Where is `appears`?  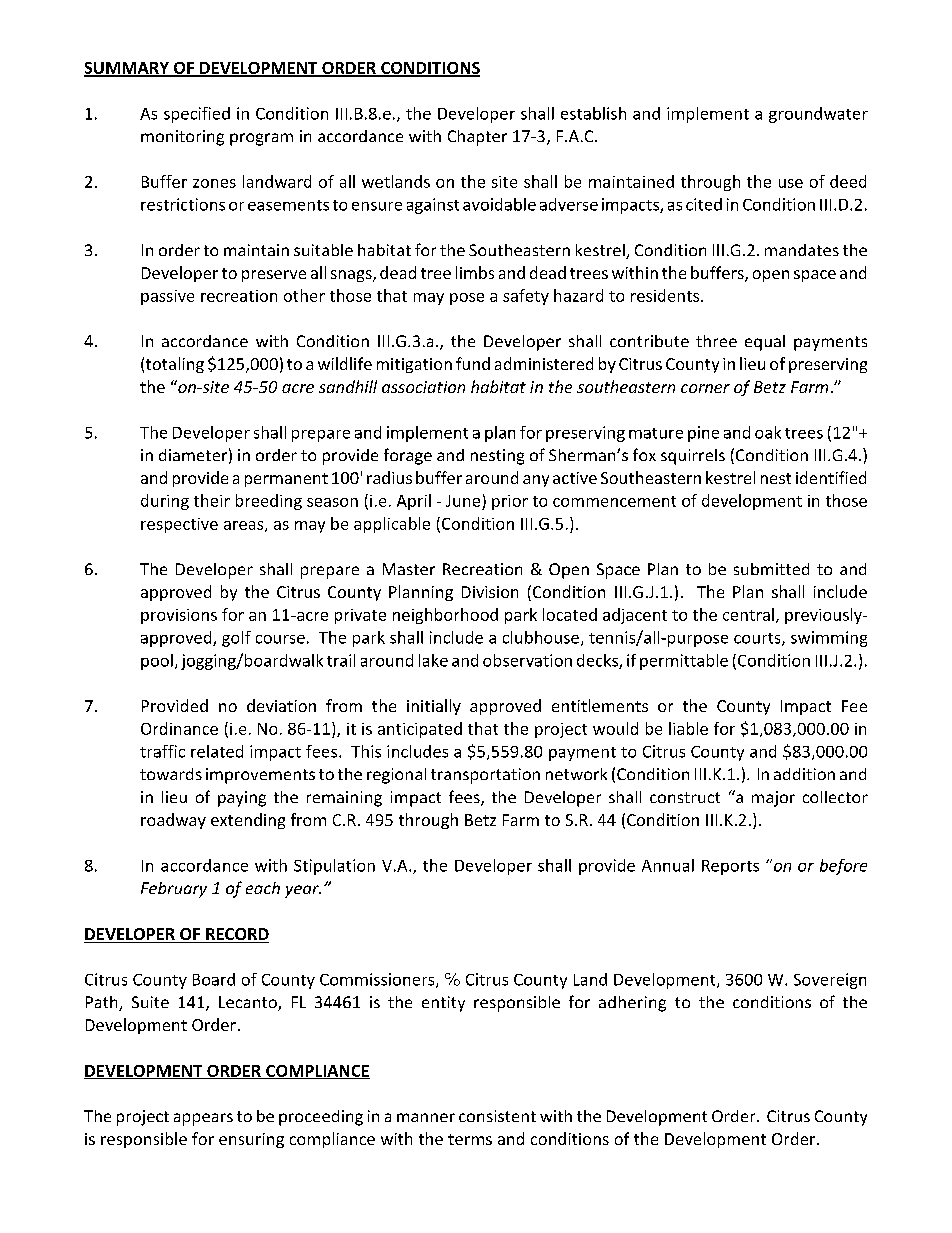
appears is located at coordinates (203, 1119).
